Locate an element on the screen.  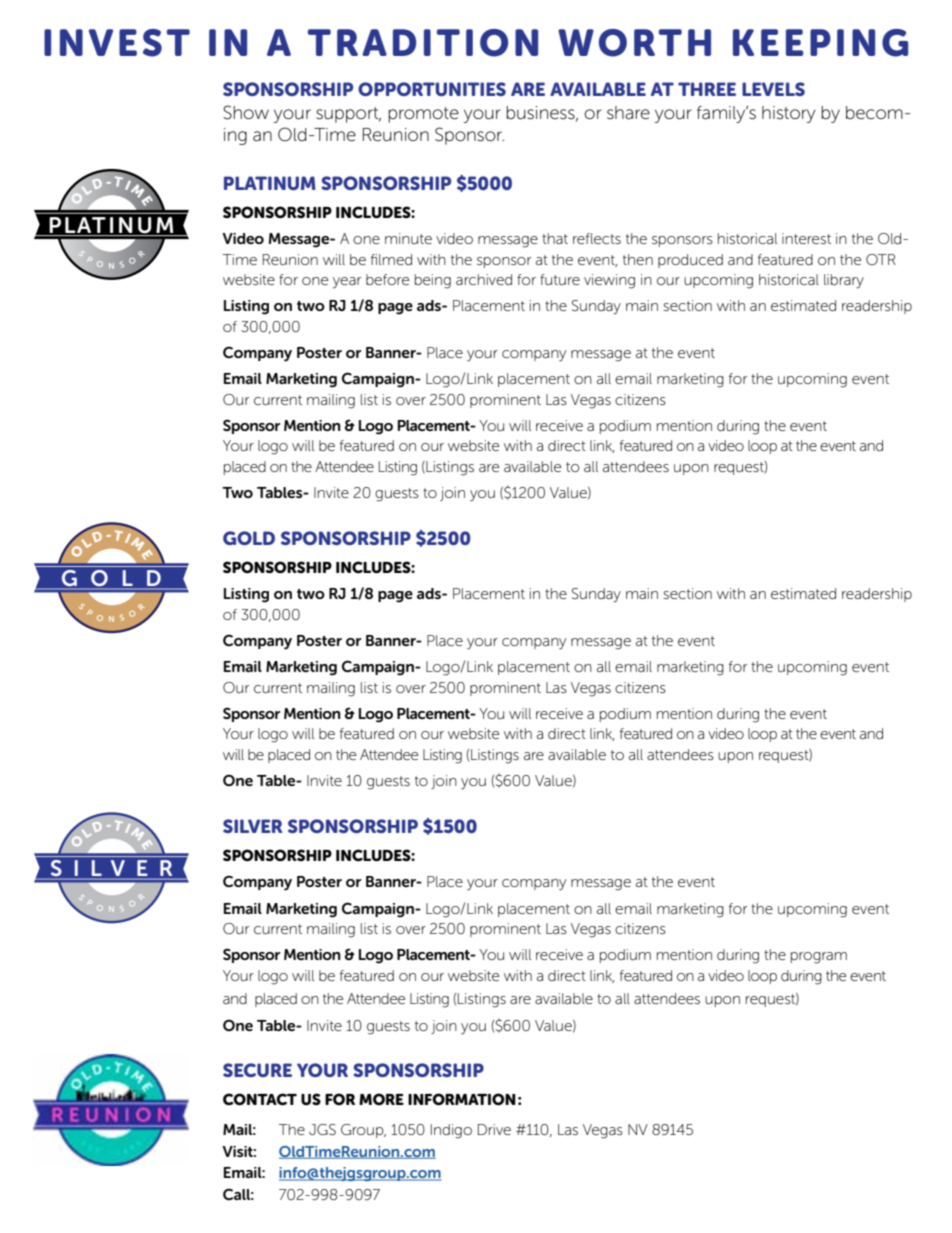
Indigo is located at coordinates (451, 1131).
